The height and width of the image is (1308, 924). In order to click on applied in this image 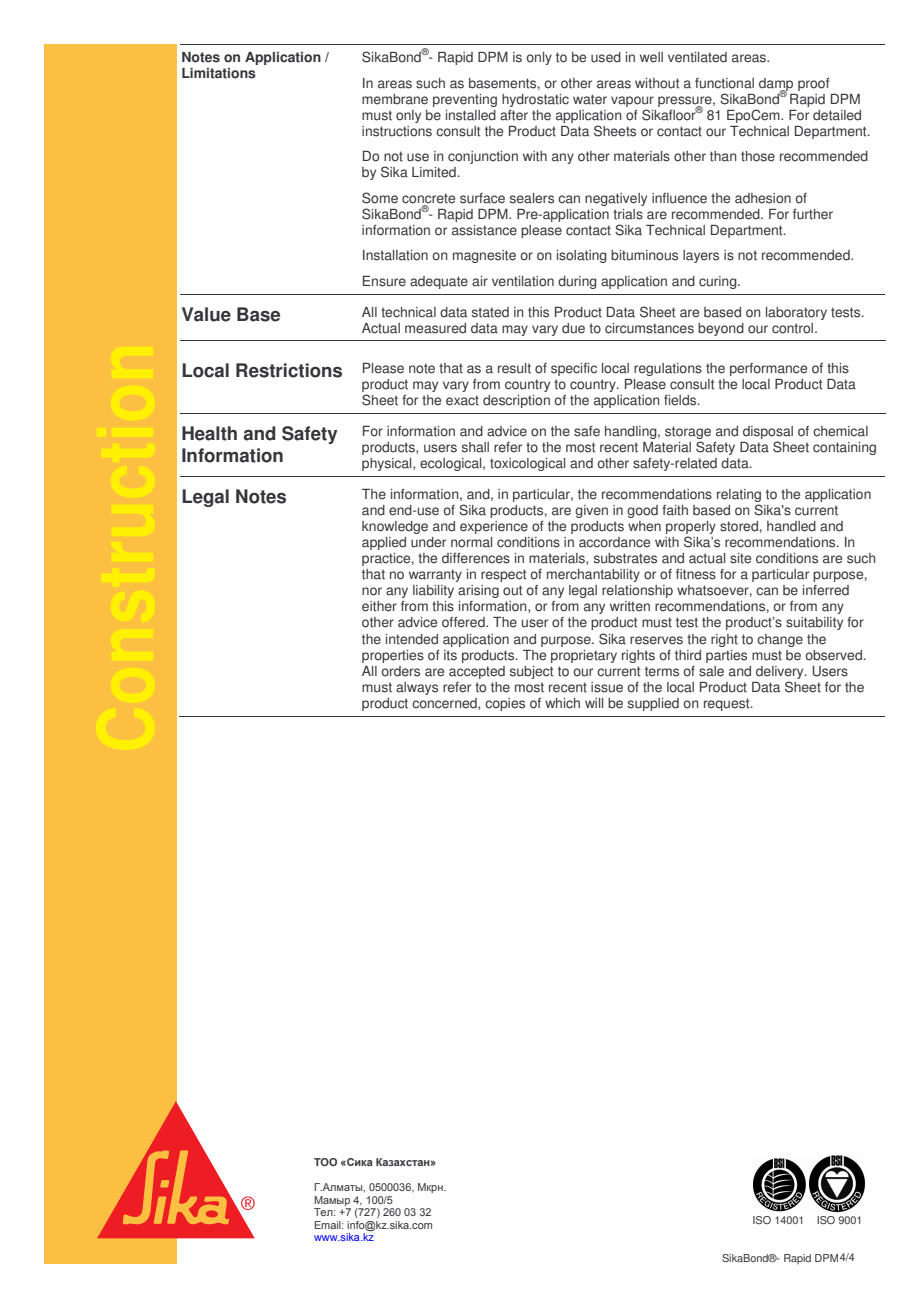, I will do `click(384, 543)`.
